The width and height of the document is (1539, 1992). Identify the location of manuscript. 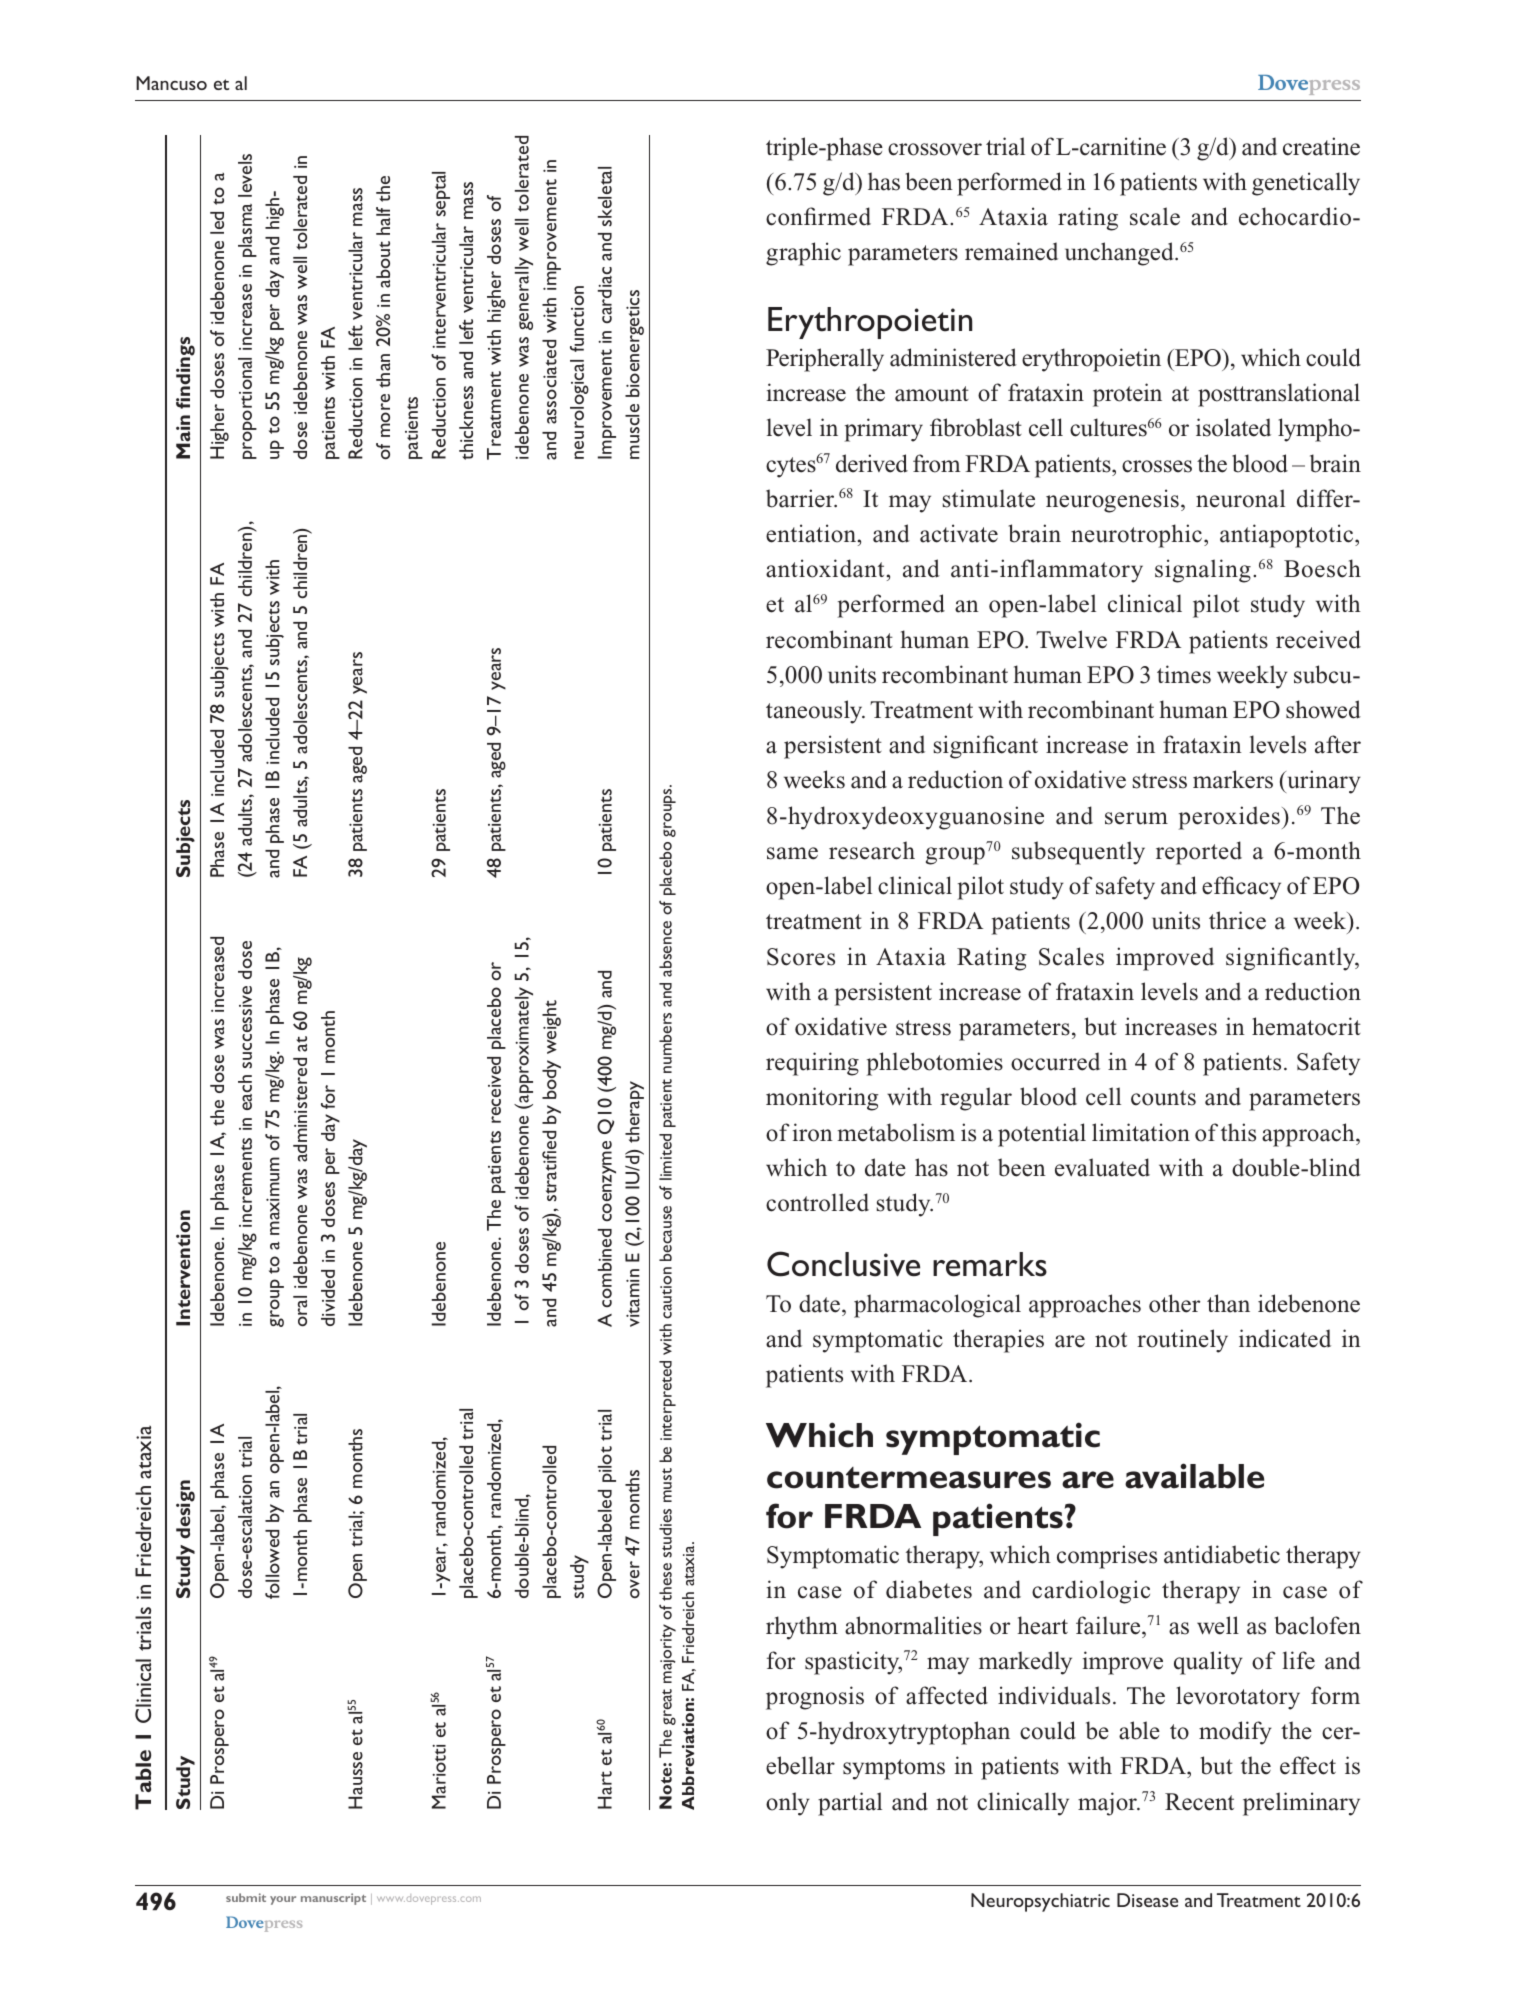
(333, 1899).
